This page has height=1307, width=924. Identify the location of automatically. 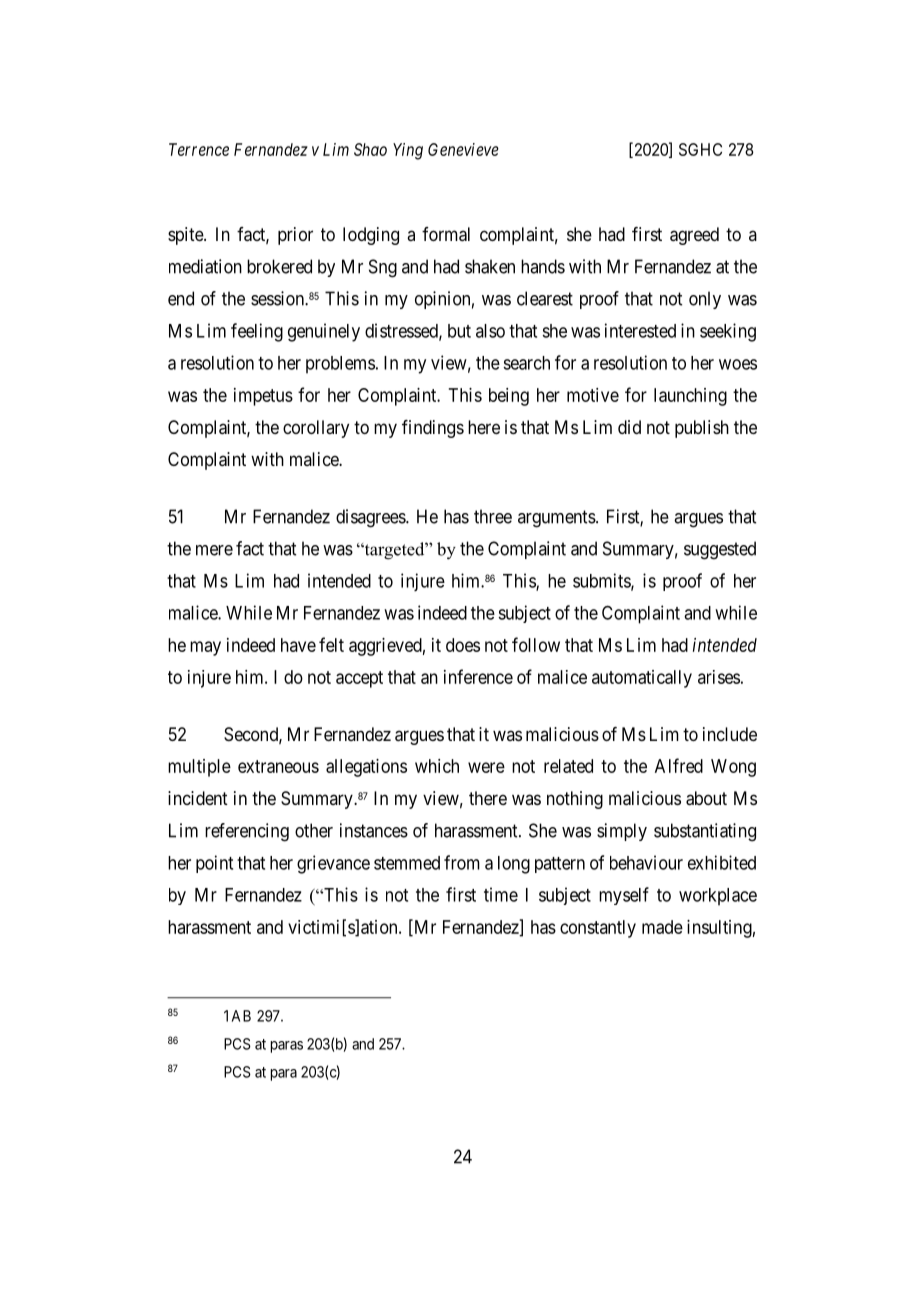
(642, 679).
